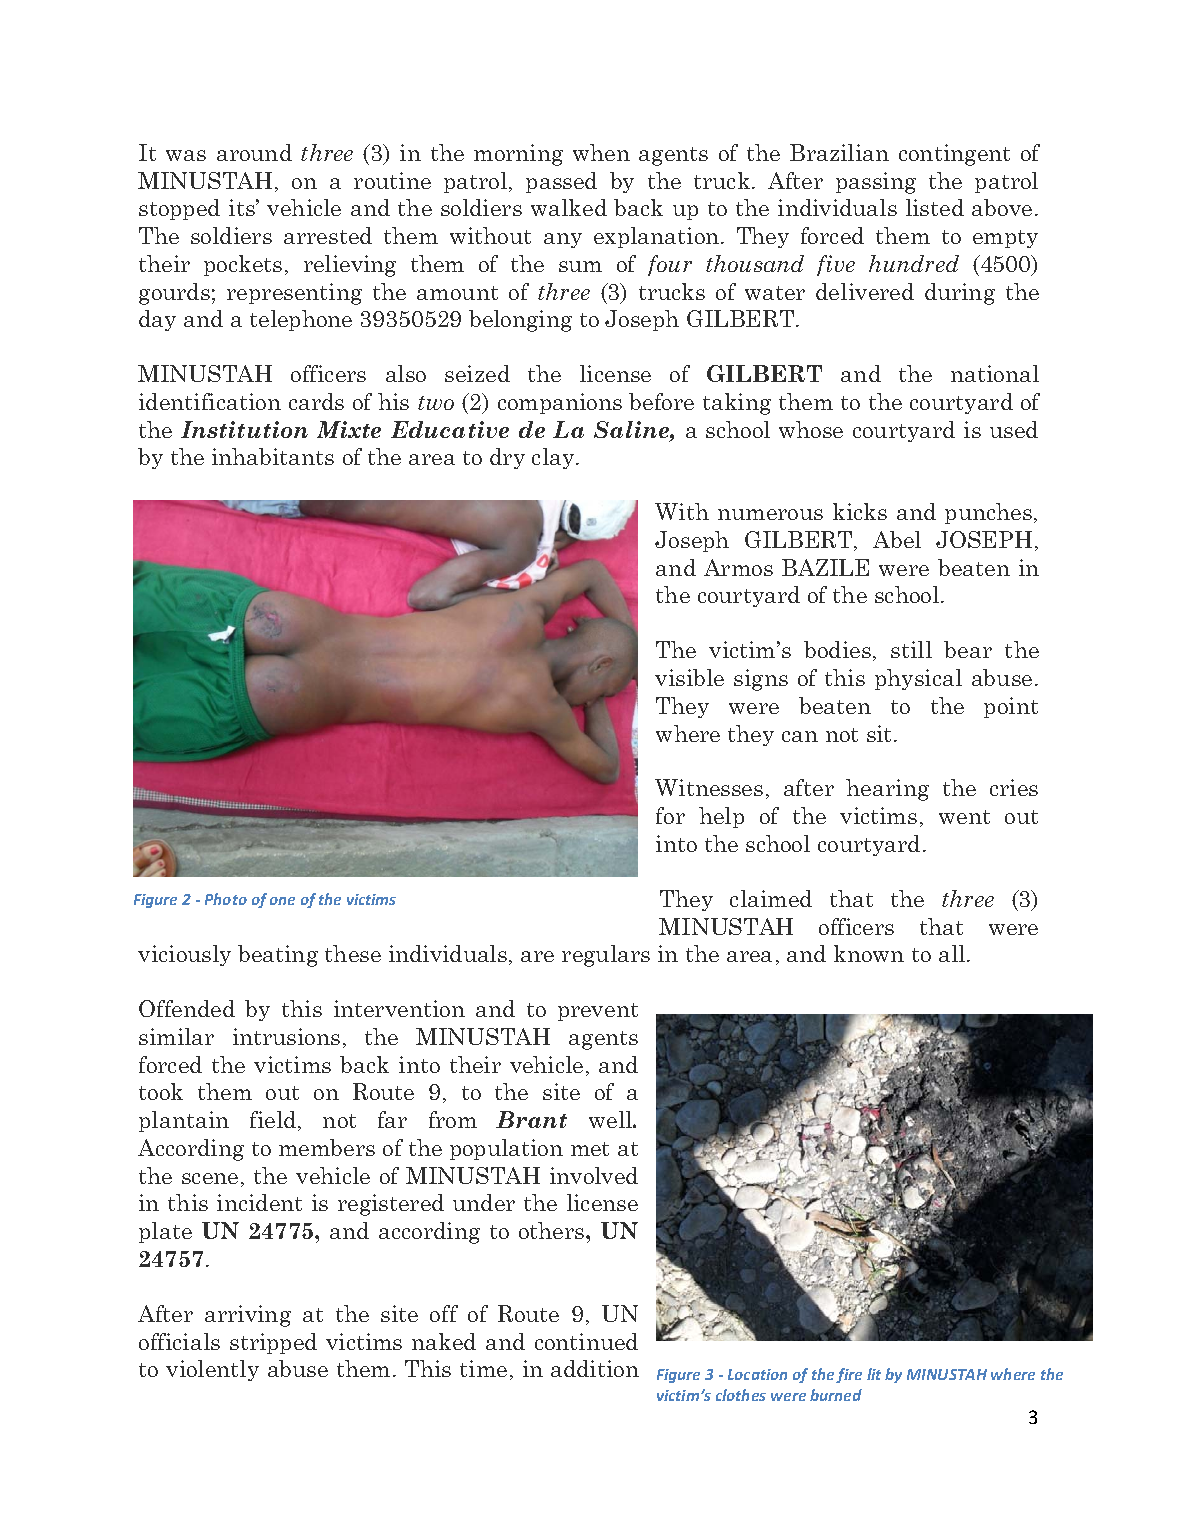 The image size is (1178, 1525). Describe the element at coordinates (273, 1343) in the screenshot. I see `stripped` at that location.
